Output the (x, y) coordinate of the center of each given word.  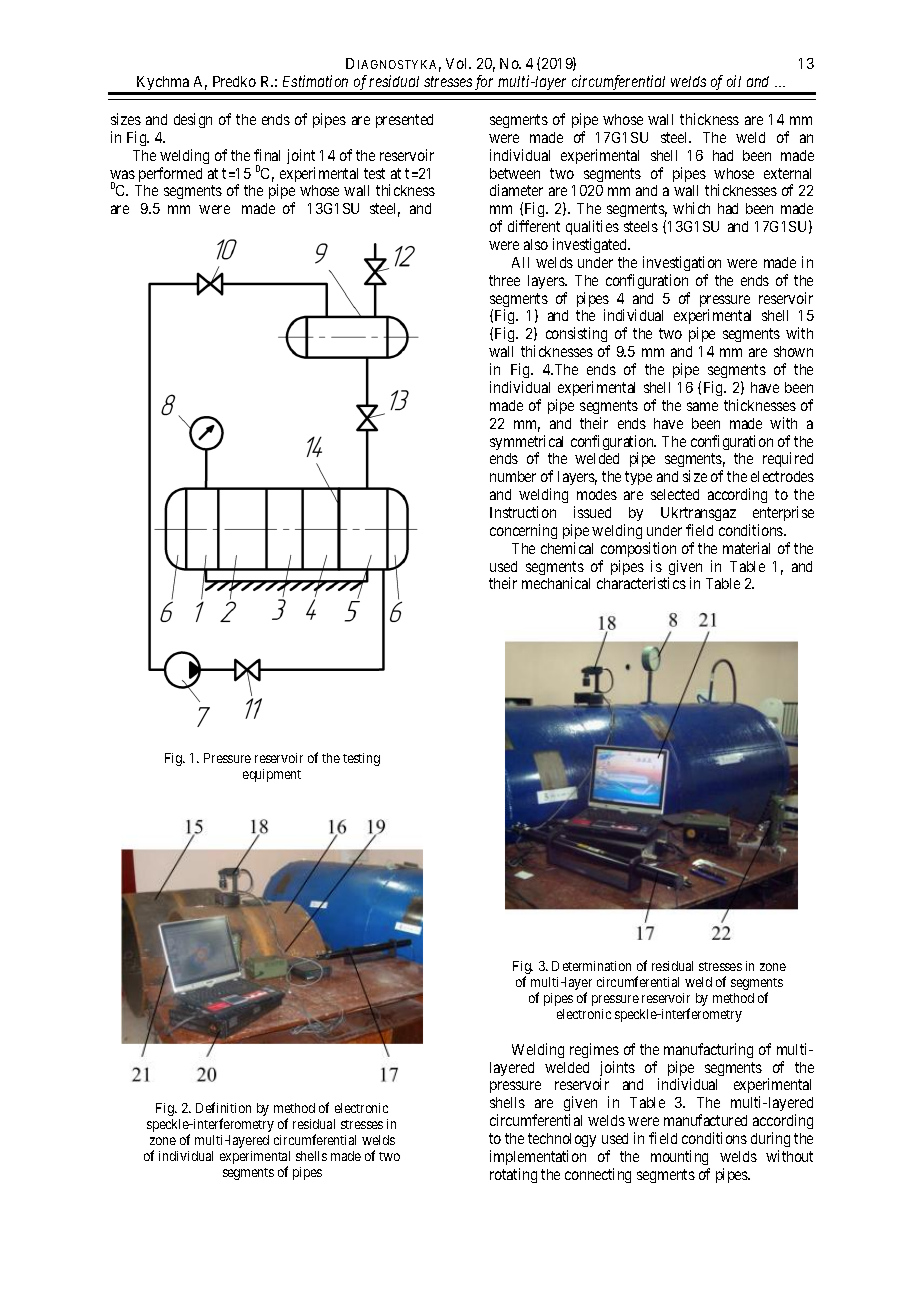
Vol (458, 63)
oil (734, 81)
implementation (538, 1157)
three (504, 280)
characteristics (641, 583)
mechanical (556, 583)
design (193, 120)
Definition (223, 1107)
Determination (591, 966)
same (702, 406)
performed (170, 174)
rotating (513, 1175)
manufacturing (708, 1050)
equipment (272, 775)
